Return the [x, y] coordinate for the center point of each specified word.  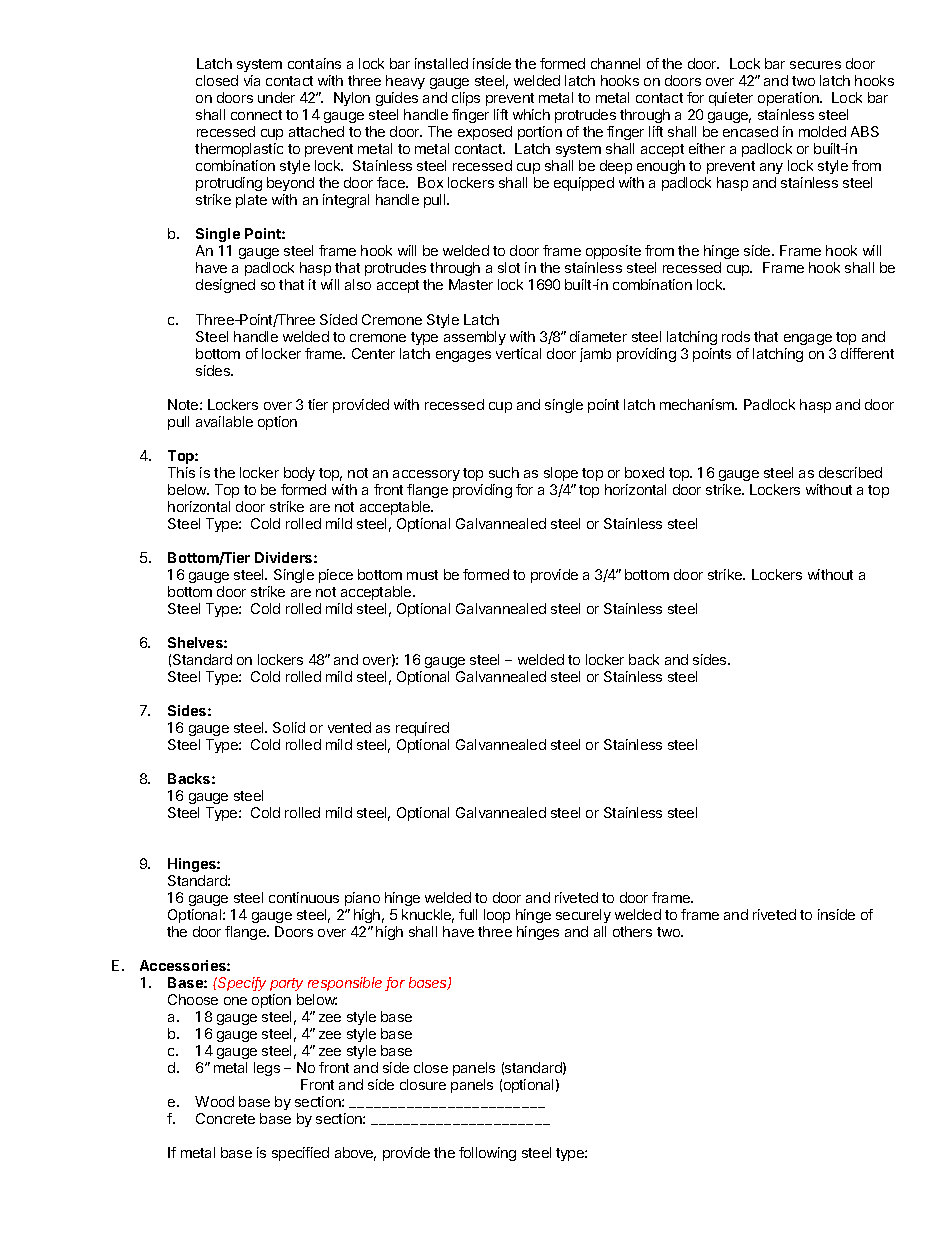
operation [789, 99]
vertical [518, 353]
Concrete [225, 1118]
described [850, 472]
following [487, 1154]
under [276, 97]
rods [736, 336]
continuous [304, 897]
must [422, 575]
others [632, 931]
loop [497, 916]
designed [225, 286]
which [531, 114]
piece [336, 576]
